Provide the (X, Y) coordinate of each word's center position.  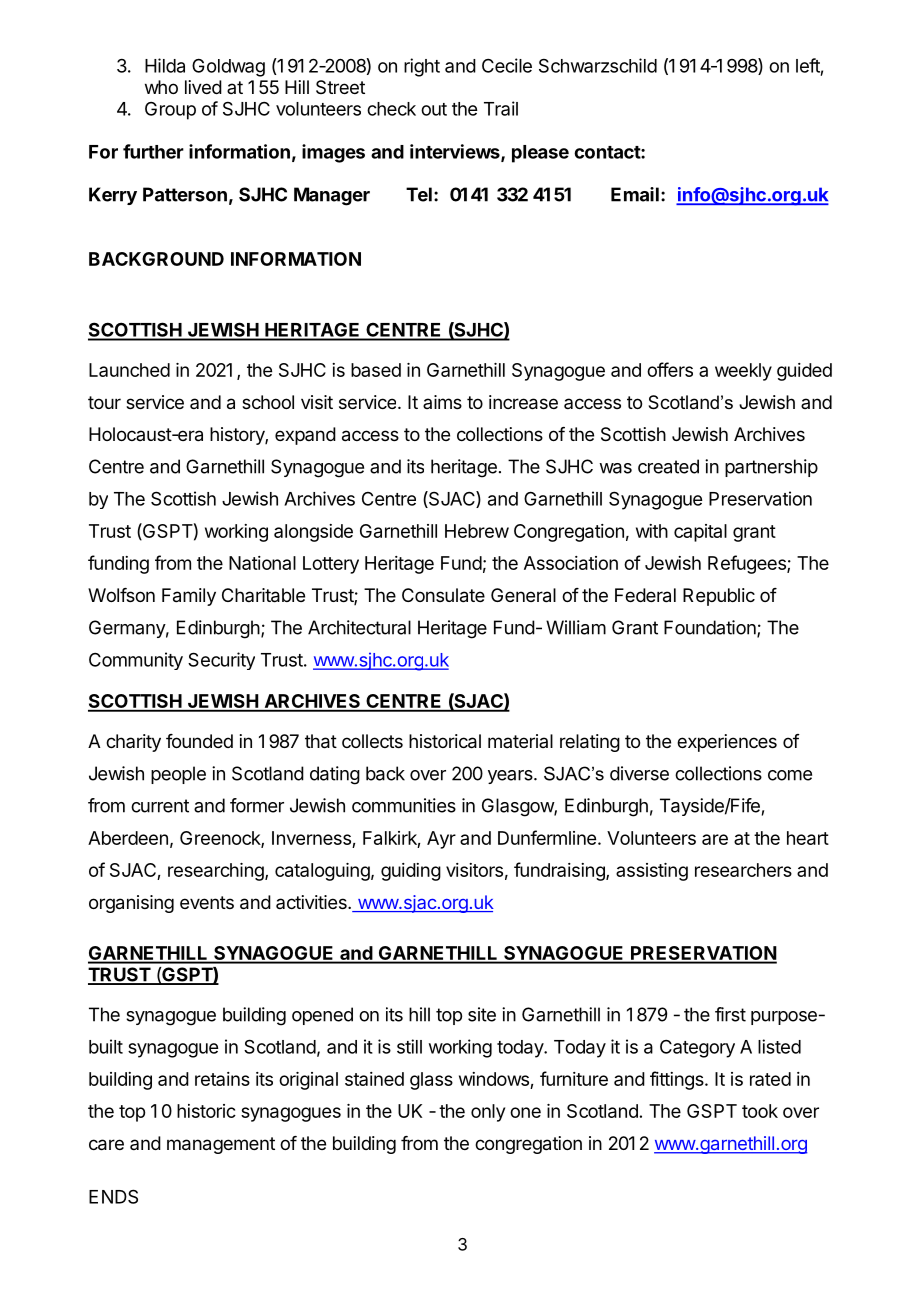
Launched (129, 370)
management (221, 1145)
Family (189, 597)
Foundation (711, 628)
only (488, 1113)
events (207, 902)
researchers (743, 870)
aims (442, 402)
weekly (743, 372)
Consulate (443, 595)
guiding (411, 872)
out (434, 109)
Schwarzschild (598, 65)
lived (203, 87)
